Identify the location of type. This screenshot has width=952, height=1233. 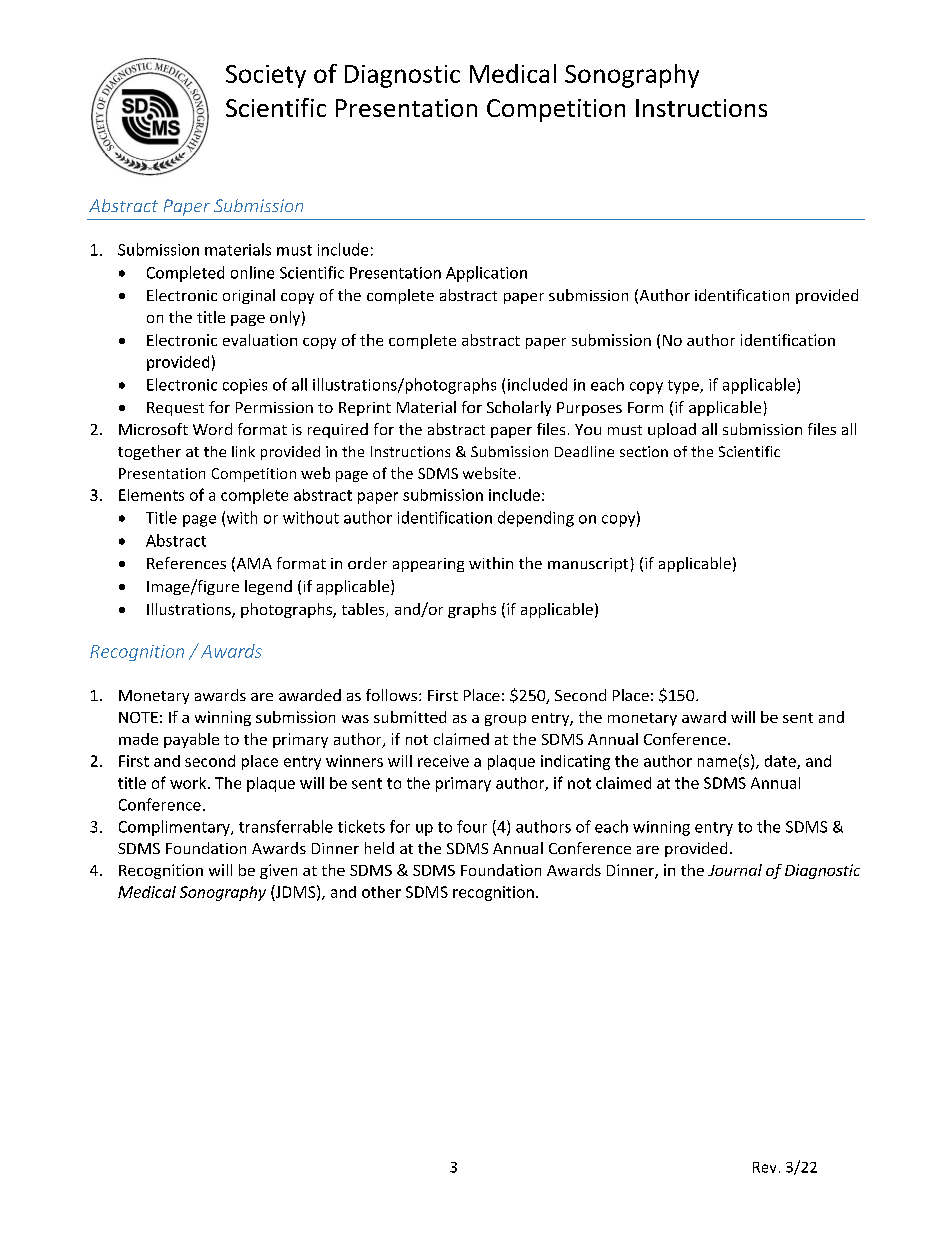
(684, 387).
